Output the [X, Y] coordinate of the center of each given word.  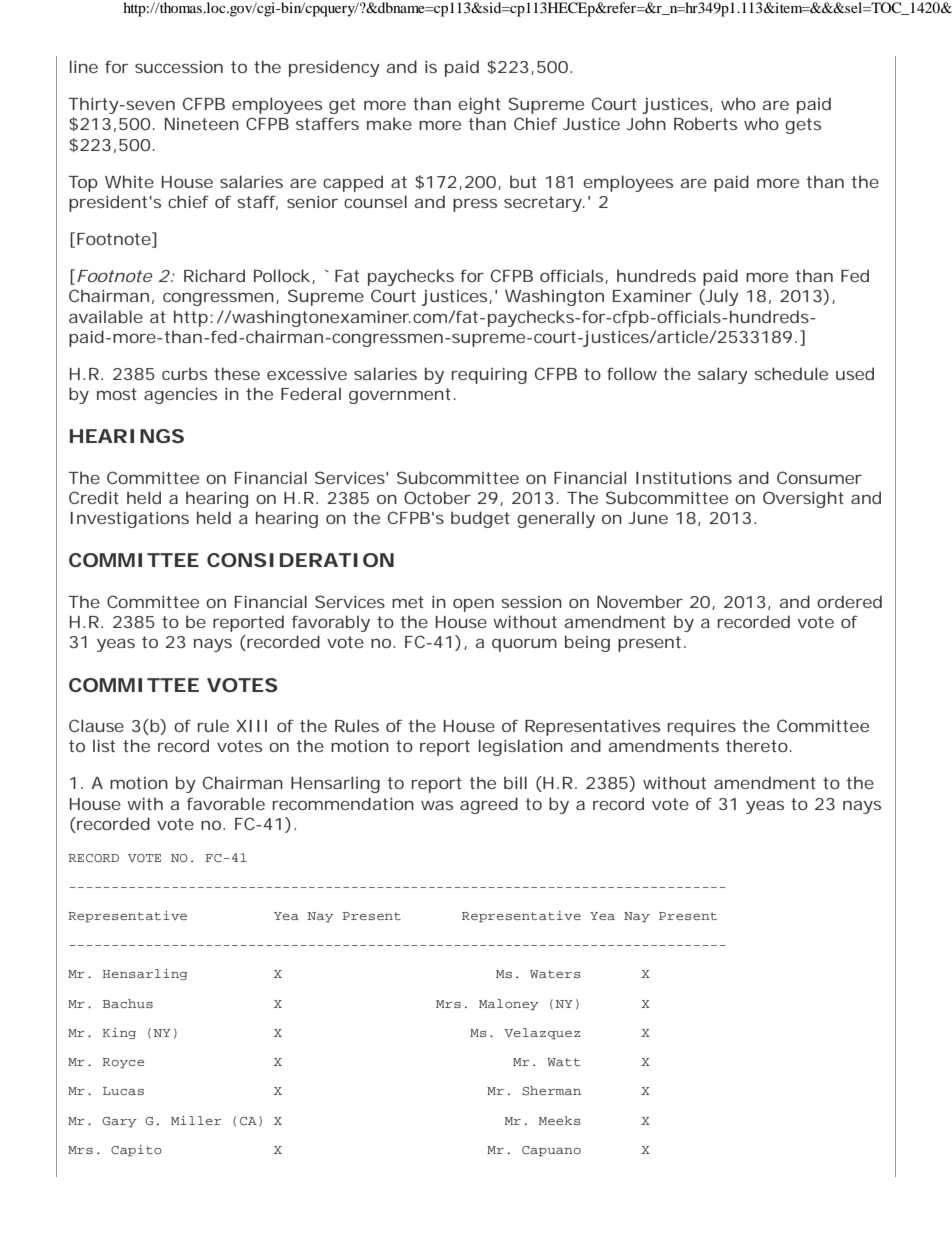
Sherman [551, 1091]
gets [803, 126]
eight [479, 105]
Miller [196, 1120]
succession [179, 67]
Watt [563, 1062]
